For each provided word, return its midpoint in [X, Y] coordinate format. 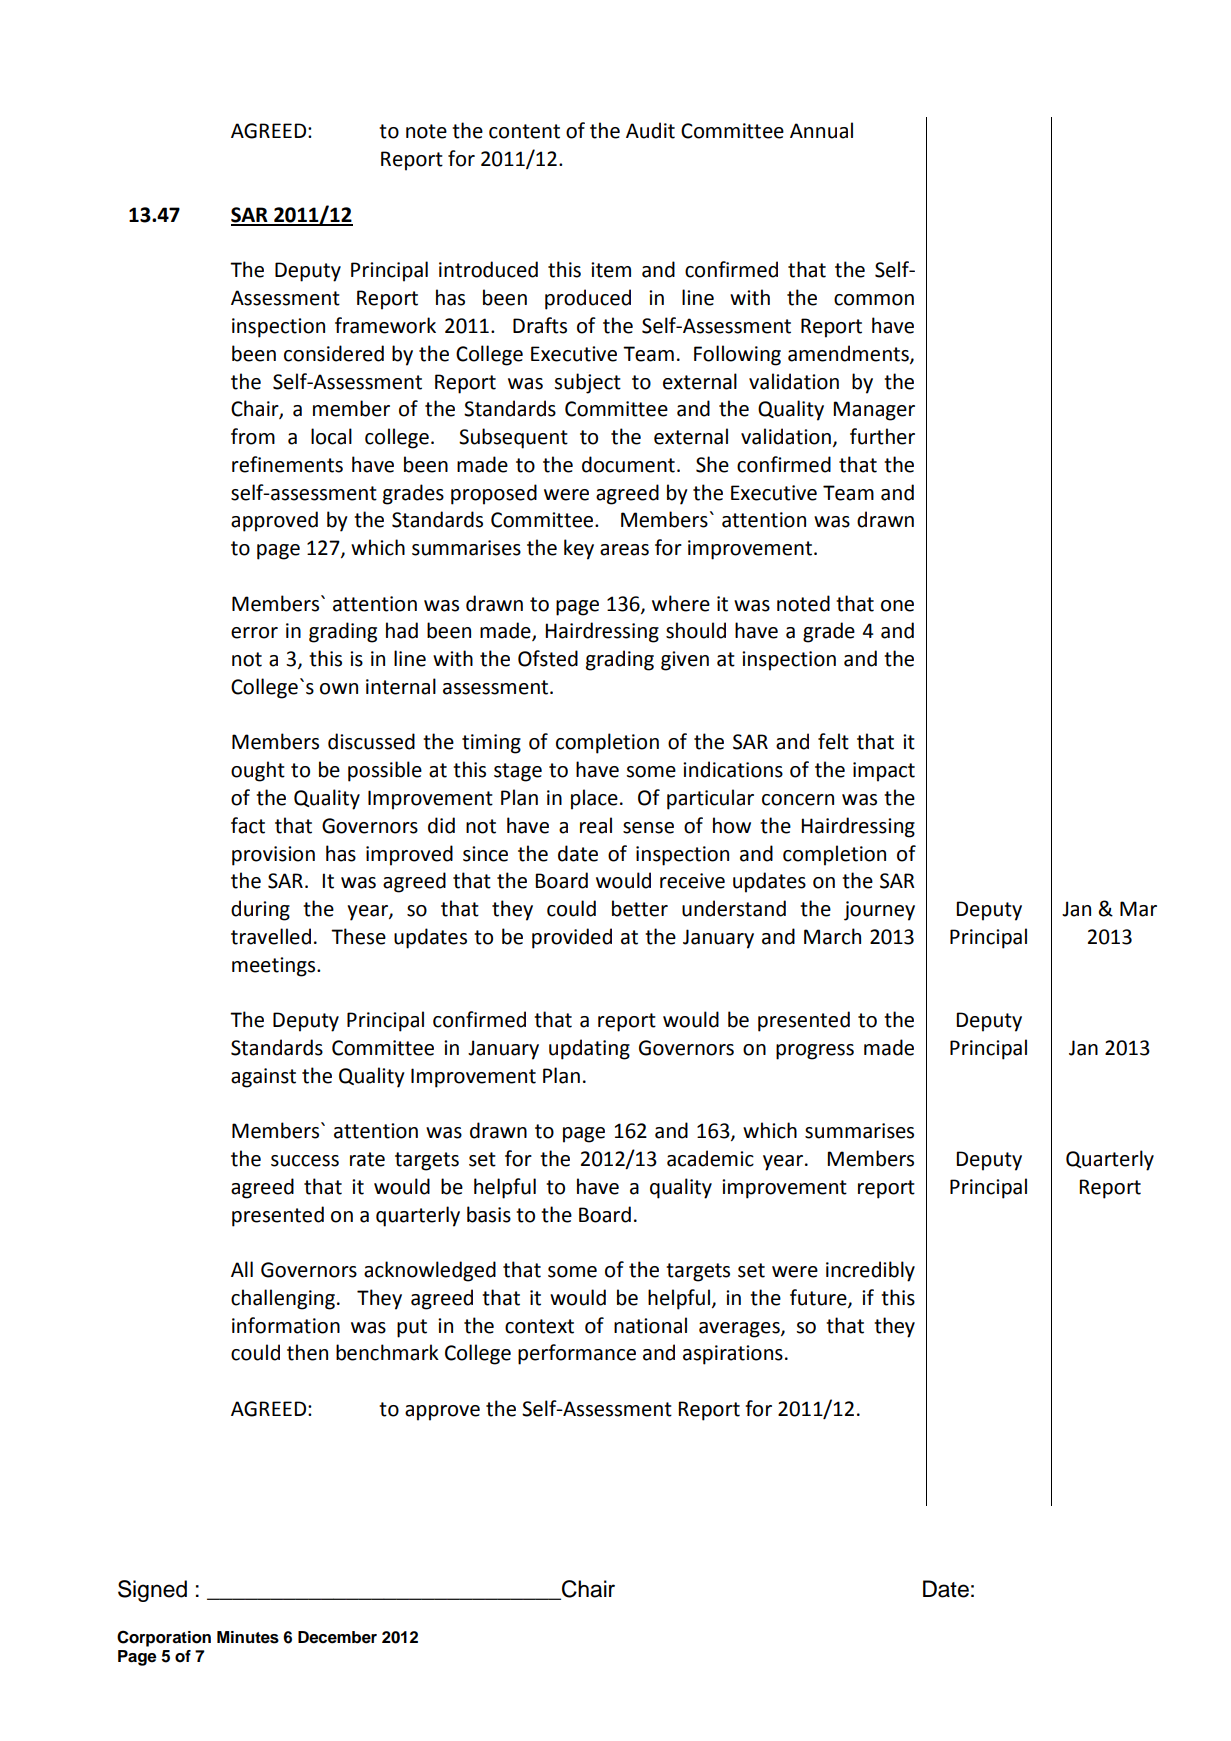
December [337, 1637]
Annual [821, 130]
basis [489, 1214]
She [712, 464]
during [260, 910]
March [832, 936]
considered [334, 353]
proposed [494, 494]
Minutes [248, 1637]
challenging [283, 1299]
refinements [287, 464]
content [524, 131]
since [485, 854]
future [819, 1298]
